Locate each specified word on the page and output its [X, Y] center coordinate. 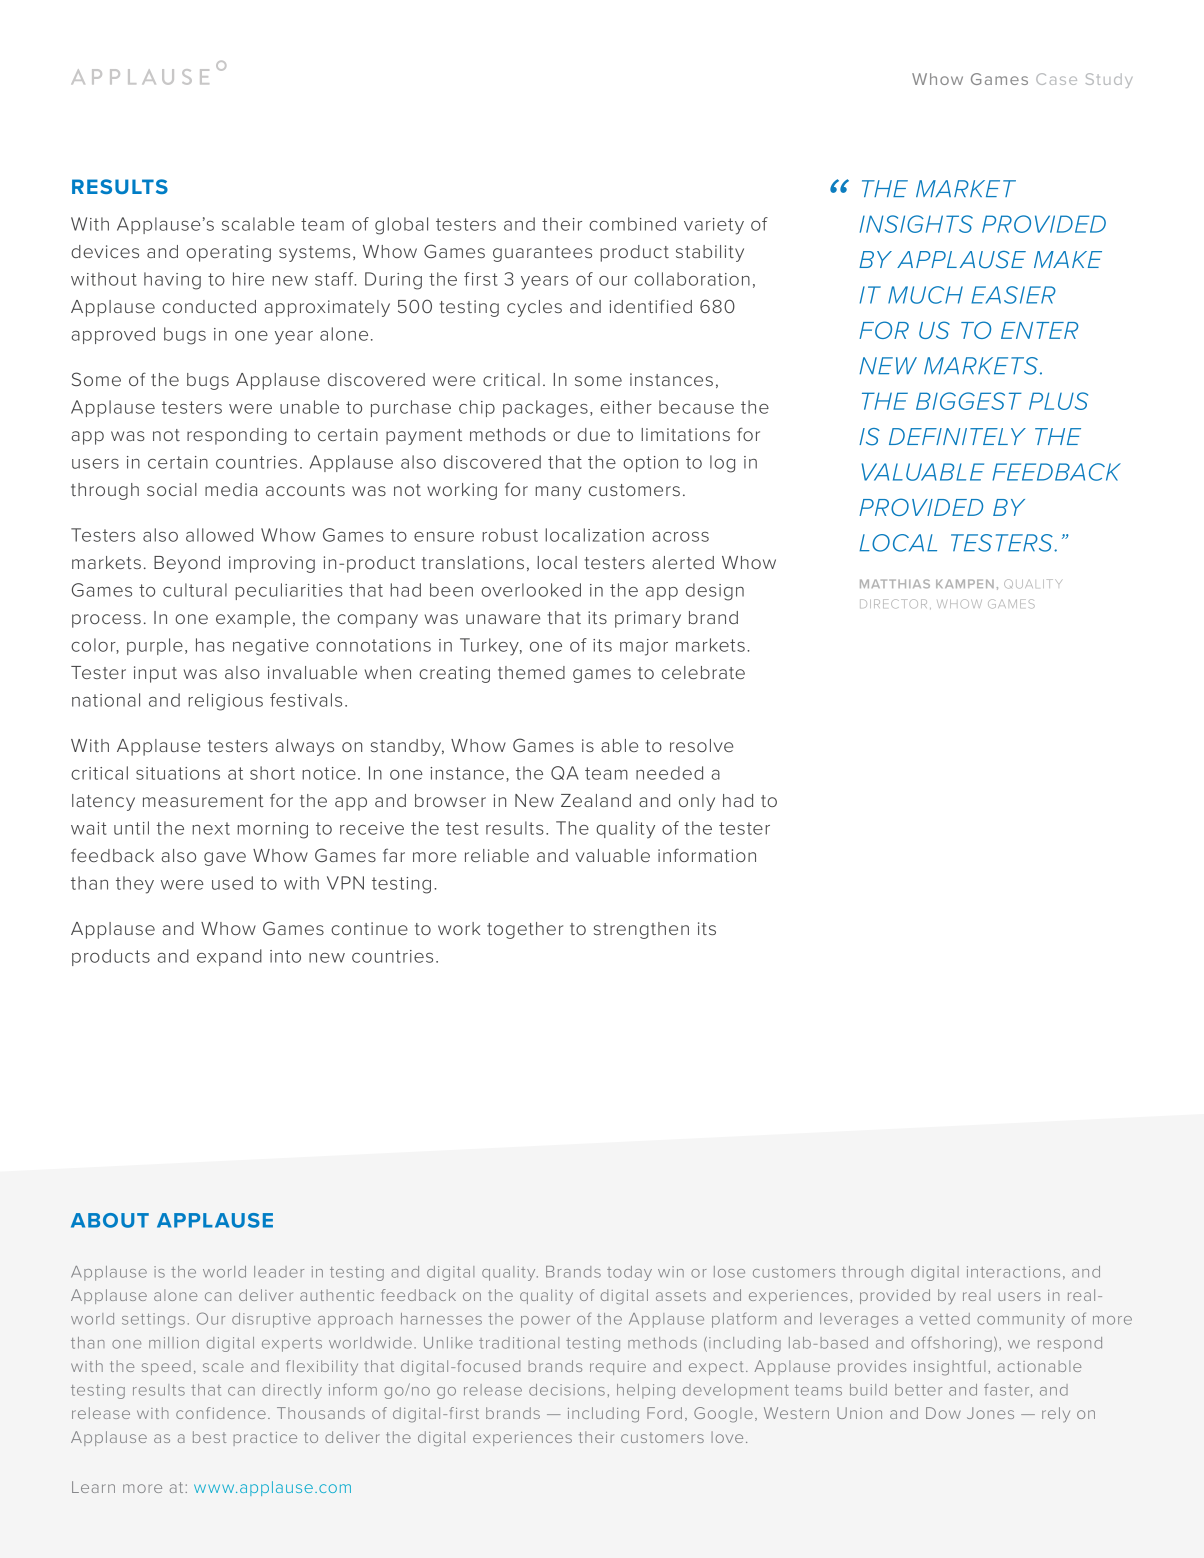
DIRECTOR [893, 604]
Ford [664, 1413]
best [209, 1437]
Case [1056, 79]
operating [228, 253]
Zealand [596, 800]
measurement [203, 801]
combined [632, 224]
